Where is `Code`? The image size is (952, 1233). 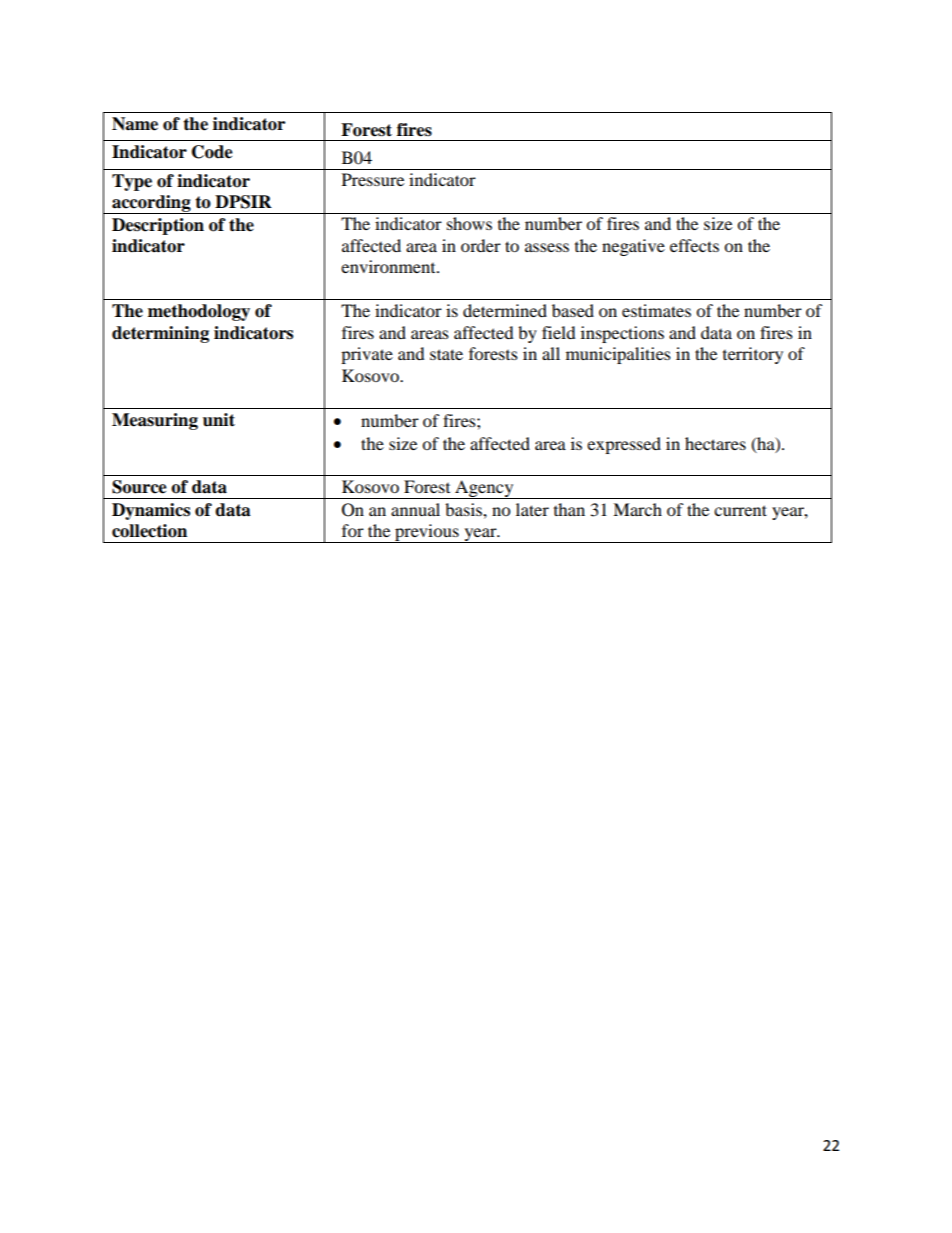 Code is located at coordinates (212, 152).
